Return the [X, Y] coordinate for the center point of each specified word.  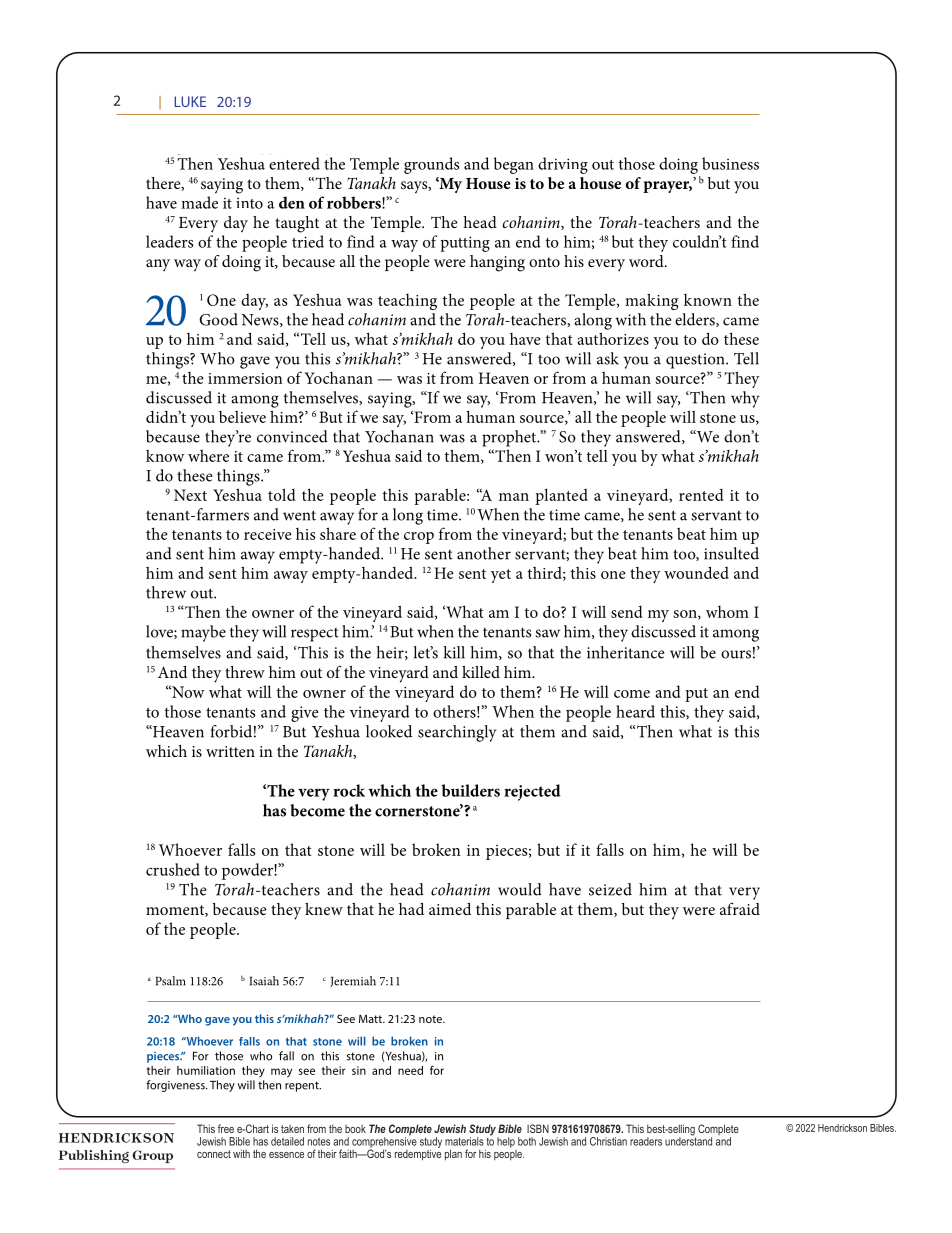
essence [286, 1155]
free [226, 1128]
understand [688, 1140]
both [527, 1141]
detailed [287, 1141]
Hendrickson [842, 1128]
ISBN [538, 1128]
